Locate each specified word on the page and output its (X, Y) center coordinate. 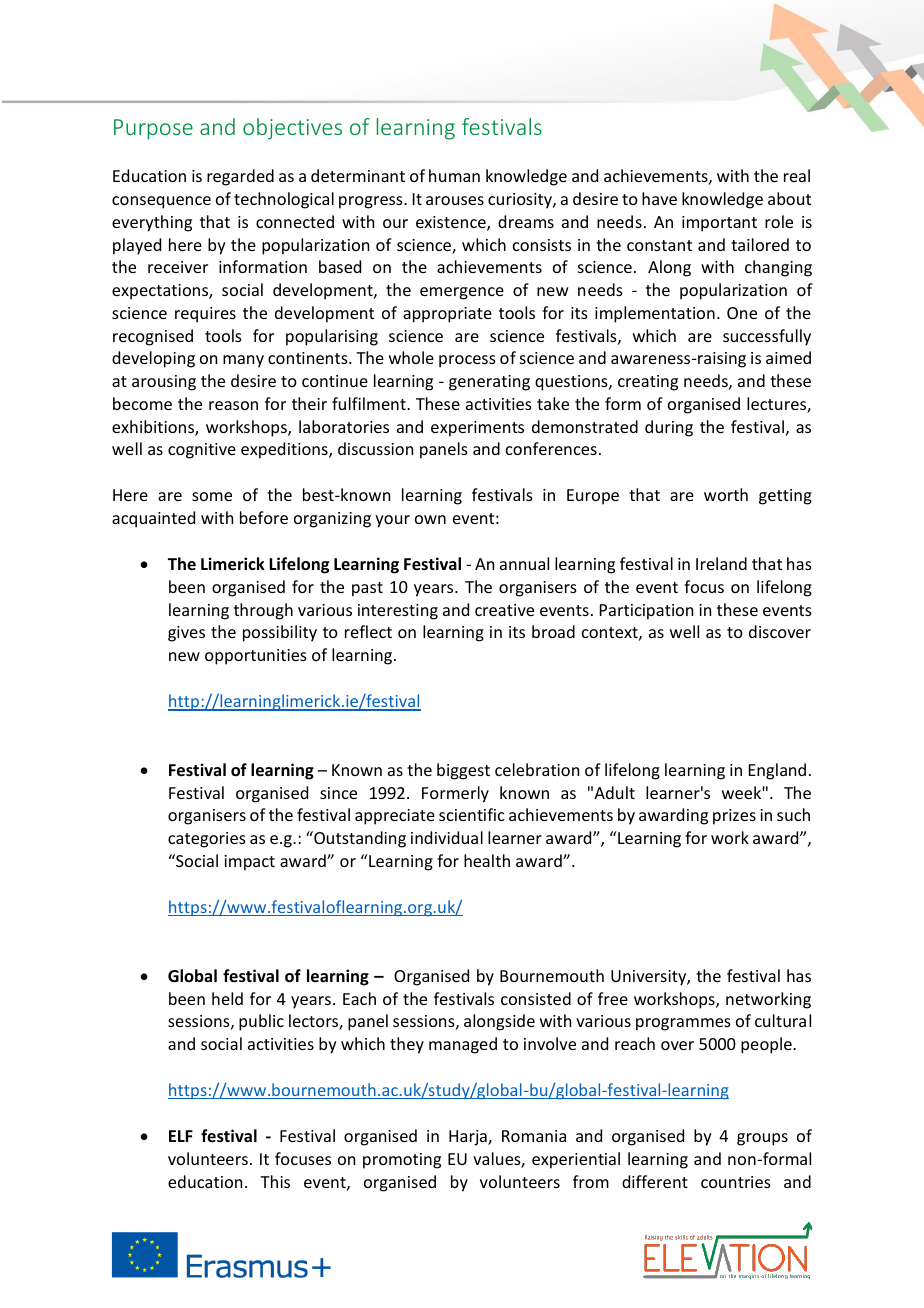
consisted (536, 998)
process (467, 361)
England (777, 771)
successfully (767, 337)
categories (207, 840)
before (264, 517)
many (243, 361)
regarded (240, 177)
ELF (181, 1136)
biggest (463, 771)
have (659, 198)
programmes (683, 1024)
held (227, 998)
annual (524, 563)
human (454, 175)
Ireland (721, 563)
